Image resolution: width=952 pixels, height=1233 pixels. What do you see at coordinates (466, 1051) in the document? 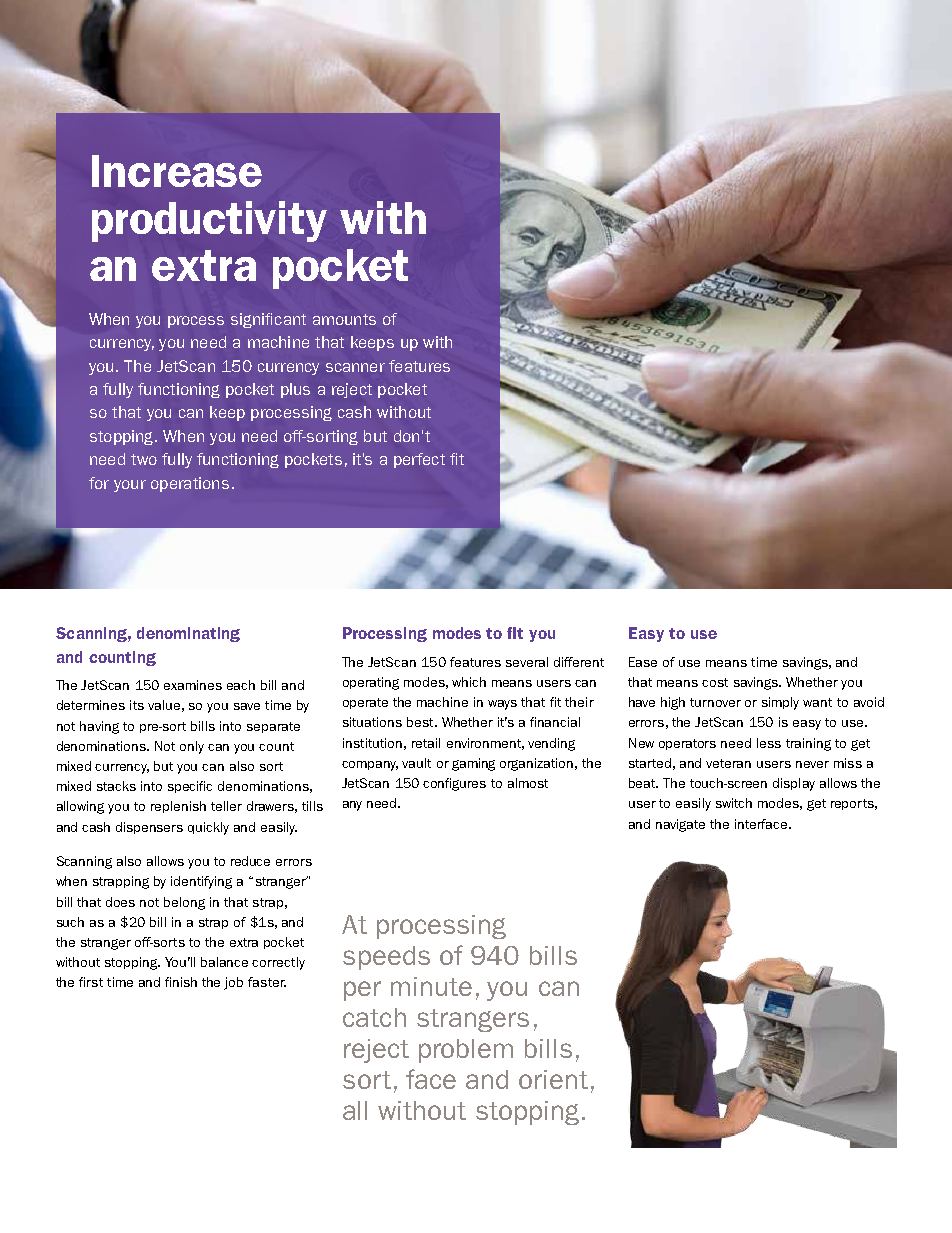
I see `problem` at bounding box center [466, 1051].
